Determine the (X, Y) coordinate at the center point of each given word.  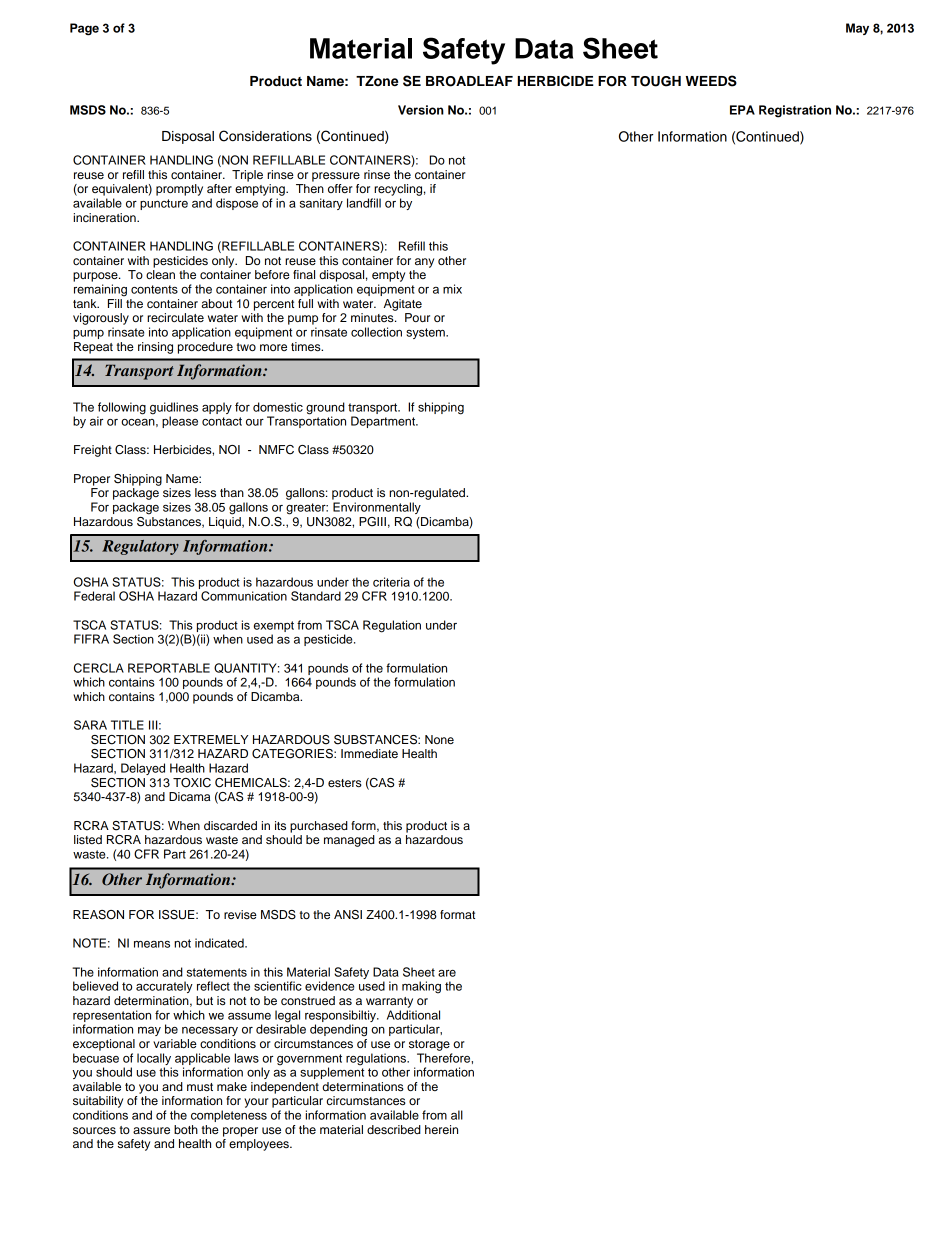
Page (84, 29)
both (186, 1129)
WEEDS (711, 81)
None (439, 739)
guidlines (174, 408)
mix (452, 289)
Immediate (369, 753)
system (426, 333)
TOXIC (192, 783)
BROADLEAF (469, 81)
